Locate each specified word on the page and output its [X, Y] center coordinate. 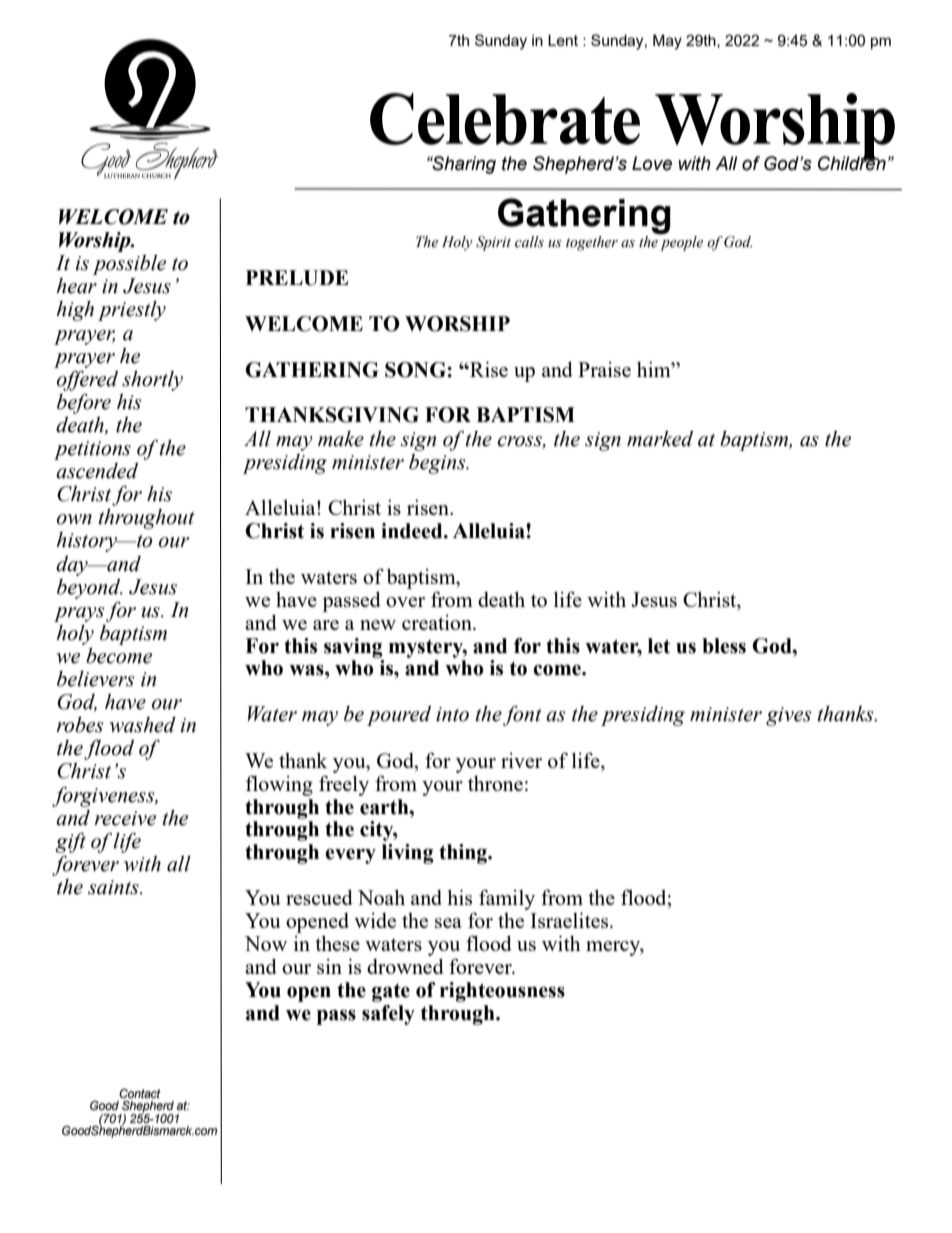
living [408, 854]
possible [129, 265]
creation [438, 622]
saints [114, 887]
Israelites [570, 920]
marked [660, 439]
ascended [97, 471]
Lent [563, 40]
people [681, 243]
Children [852, 162]
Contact [140, 1093]
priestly [132, 311]
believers [96, 679]
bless [724, 646]
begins [438, 464]
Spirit [493, 243]
